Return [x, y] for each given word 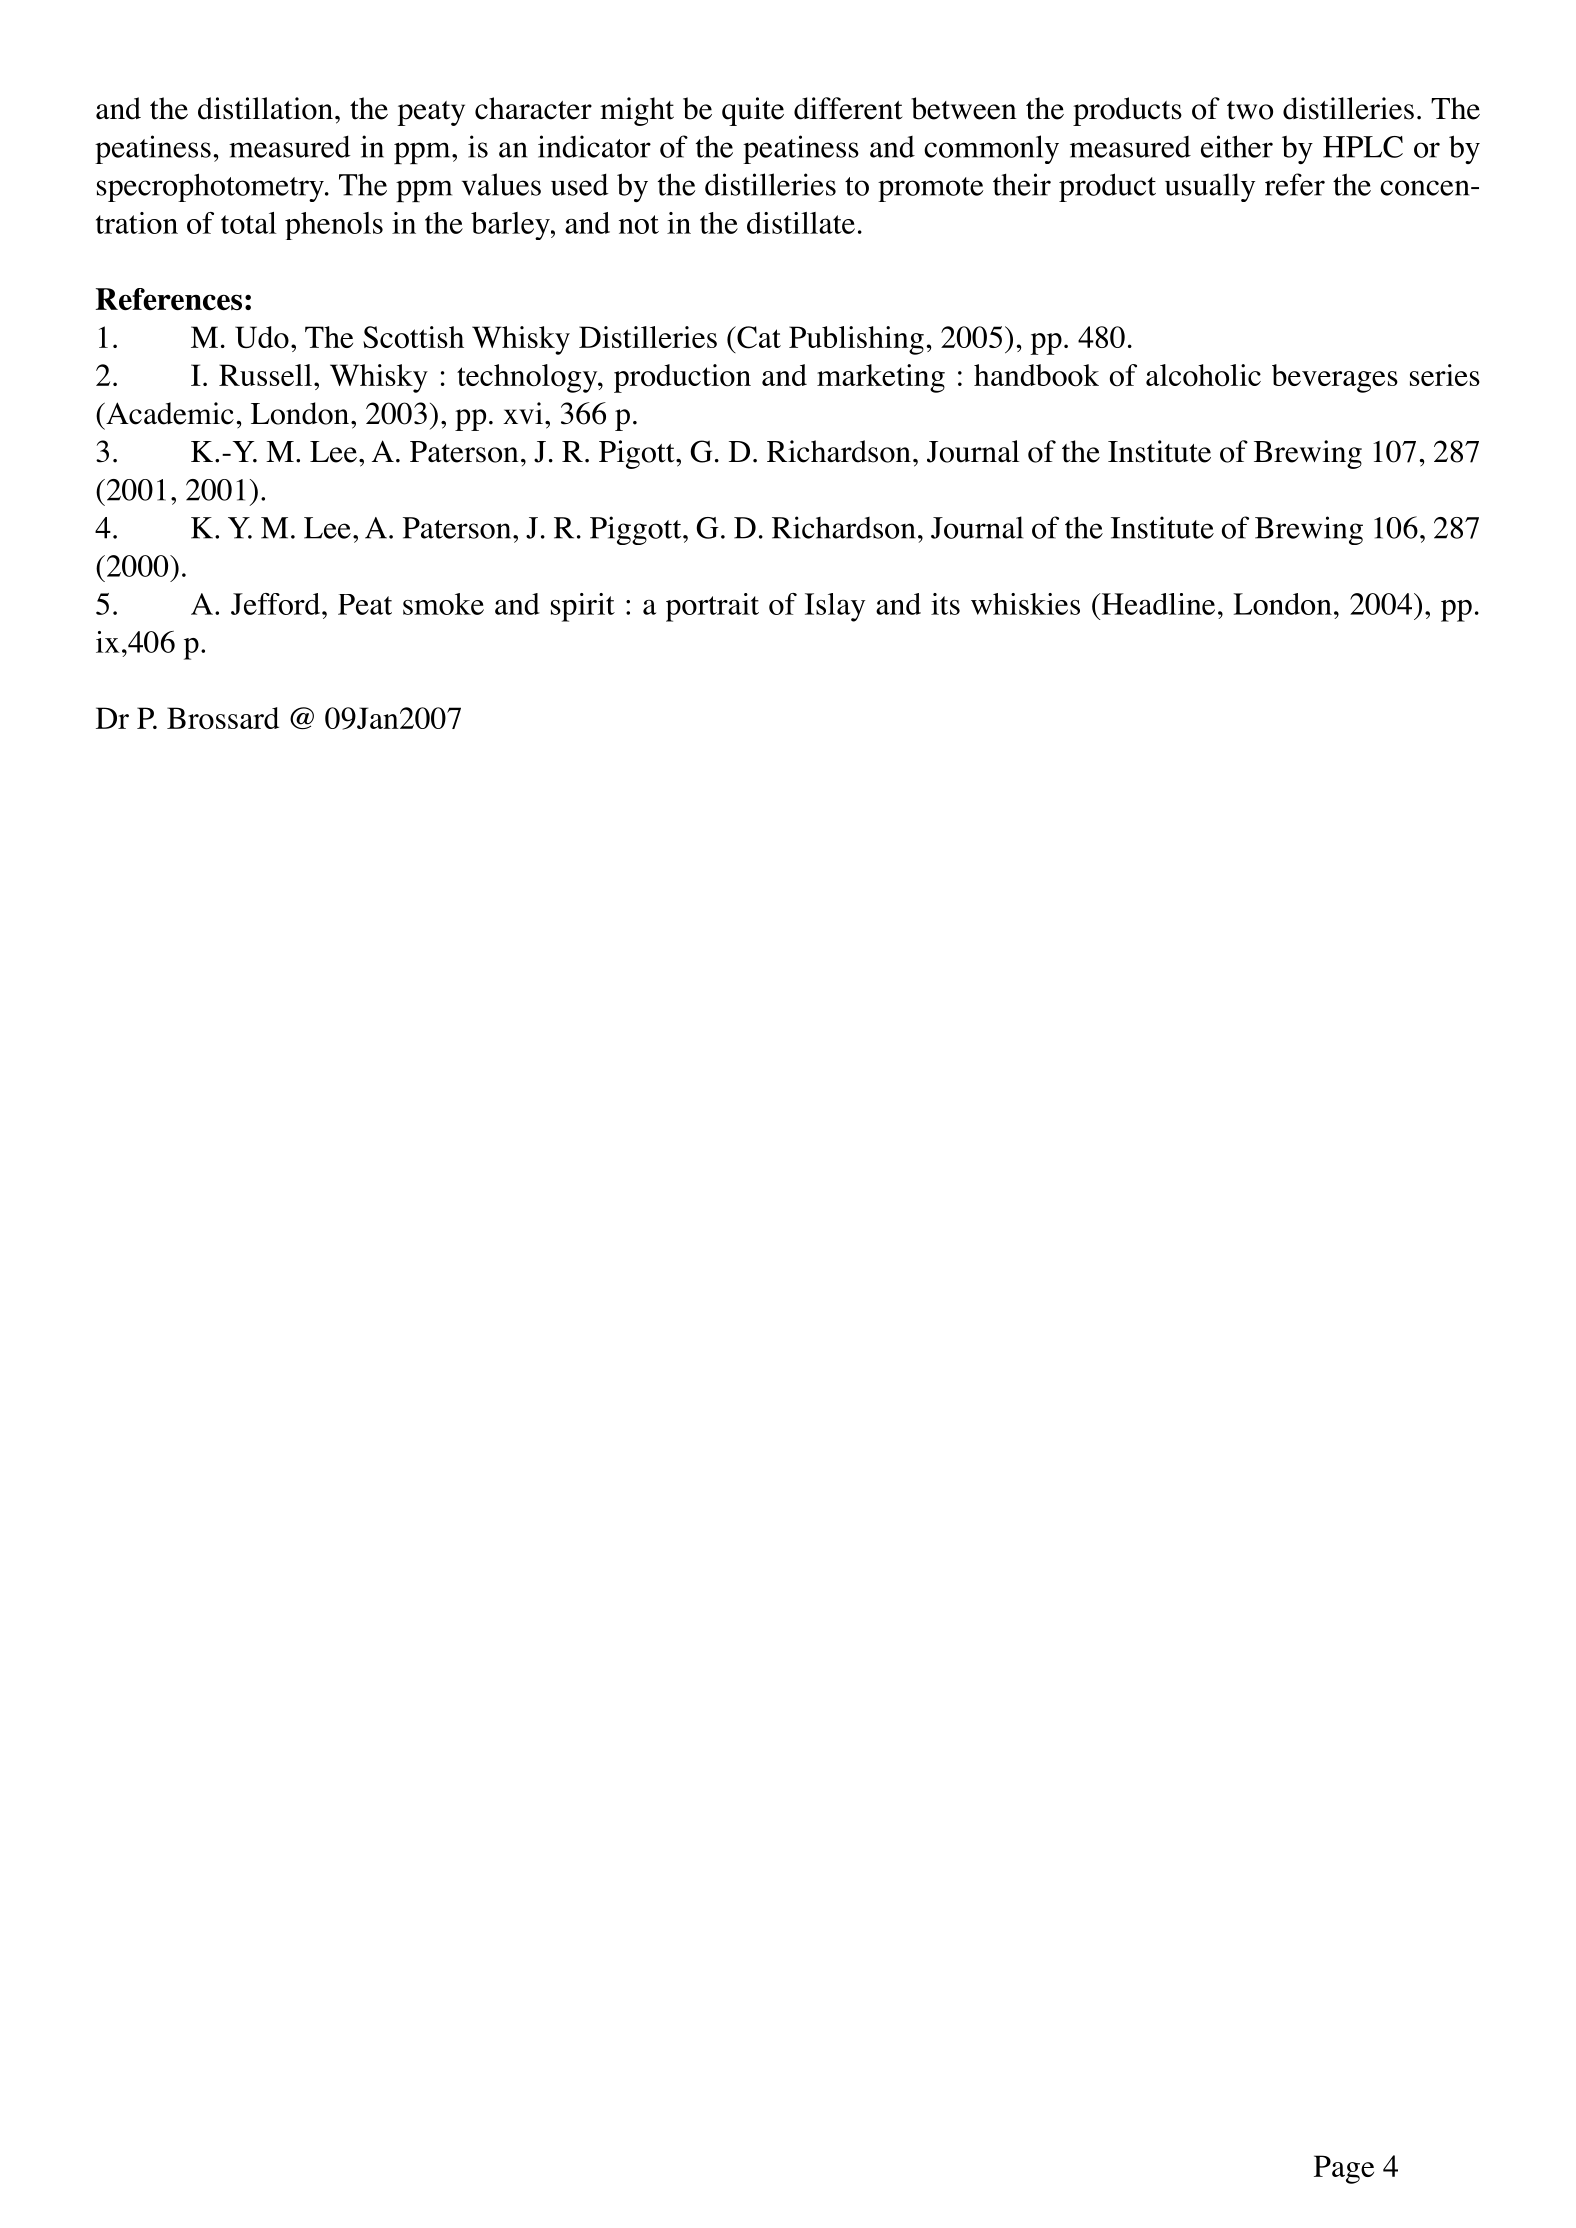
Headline [1157, 604]
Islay [835, 607]
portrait [712, 607]
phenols [334, 226]
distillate [801, 223]
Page [1344, 2169]
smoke [443, 604]
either [1237, 146]
